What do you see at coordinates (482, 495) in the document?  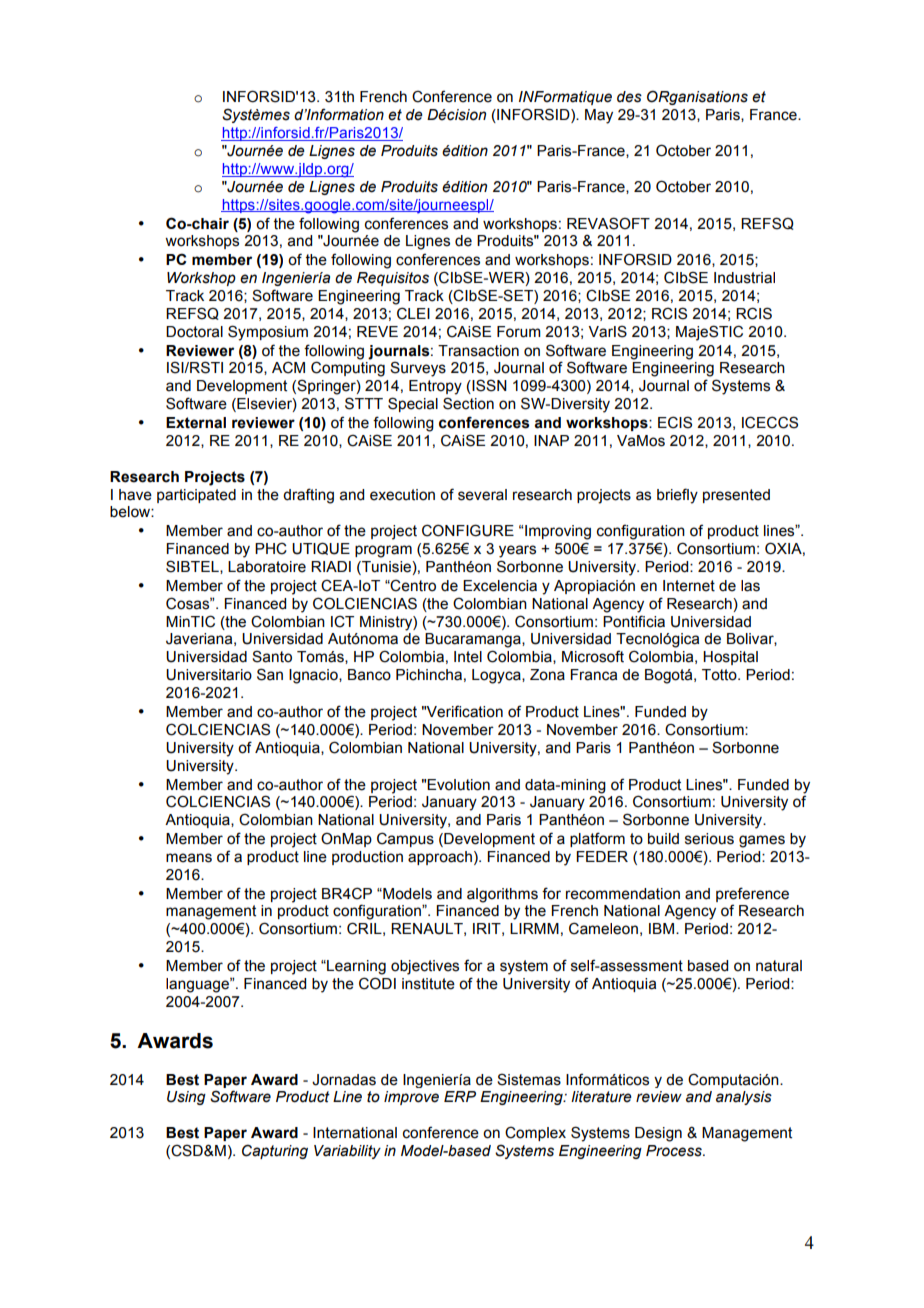 I see `several` at bounding box center [482, 495].
